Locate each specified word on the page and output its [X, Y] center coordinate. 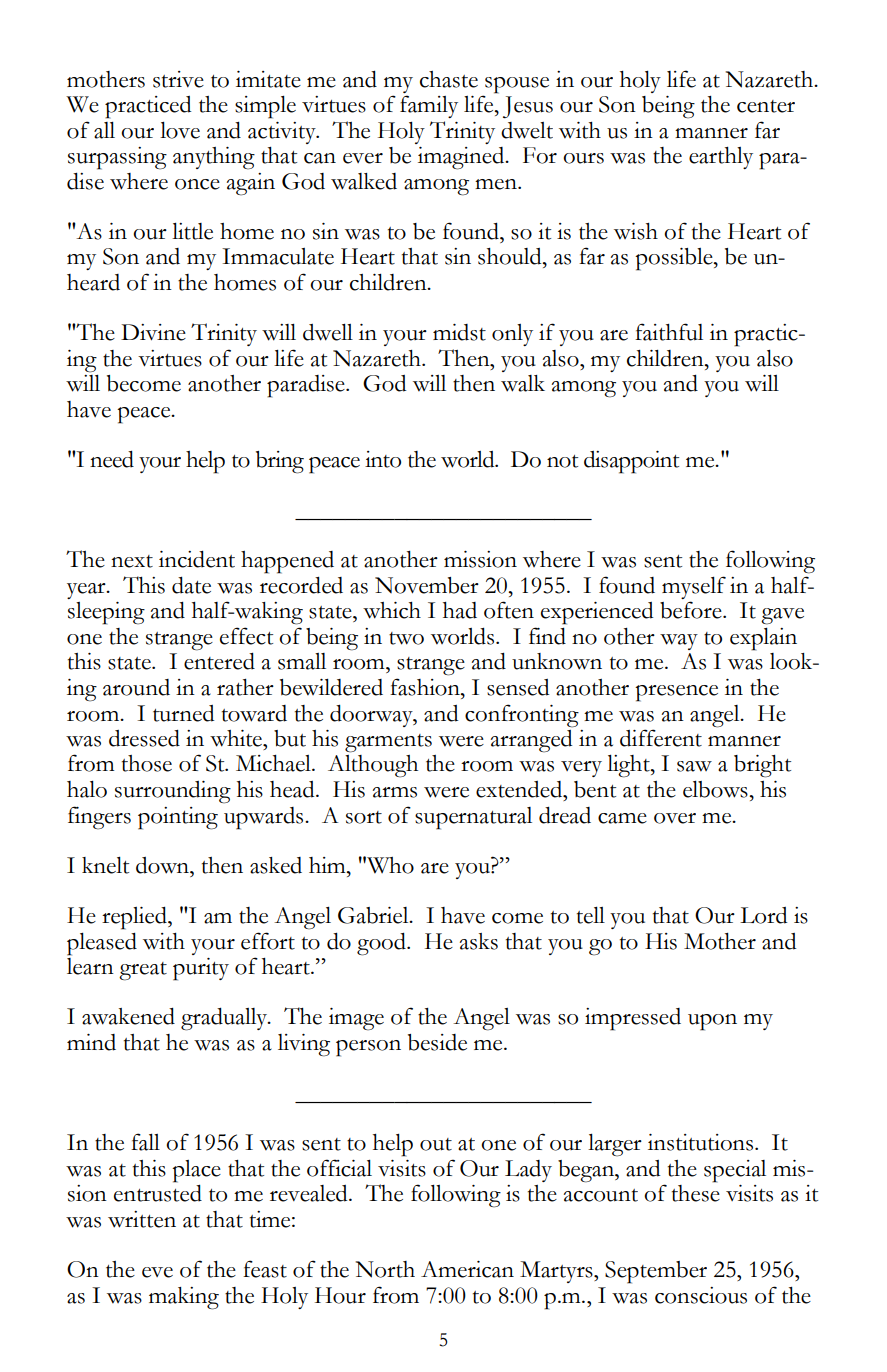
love [180, 130]
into [383, 459]
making [184, 1298]
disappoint [631, 462]
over [675, 818]
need [112, 459]
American [467, 1269]
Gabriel [374, 915]
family [429, 106]
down [163, 865]
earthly [721, 158]
